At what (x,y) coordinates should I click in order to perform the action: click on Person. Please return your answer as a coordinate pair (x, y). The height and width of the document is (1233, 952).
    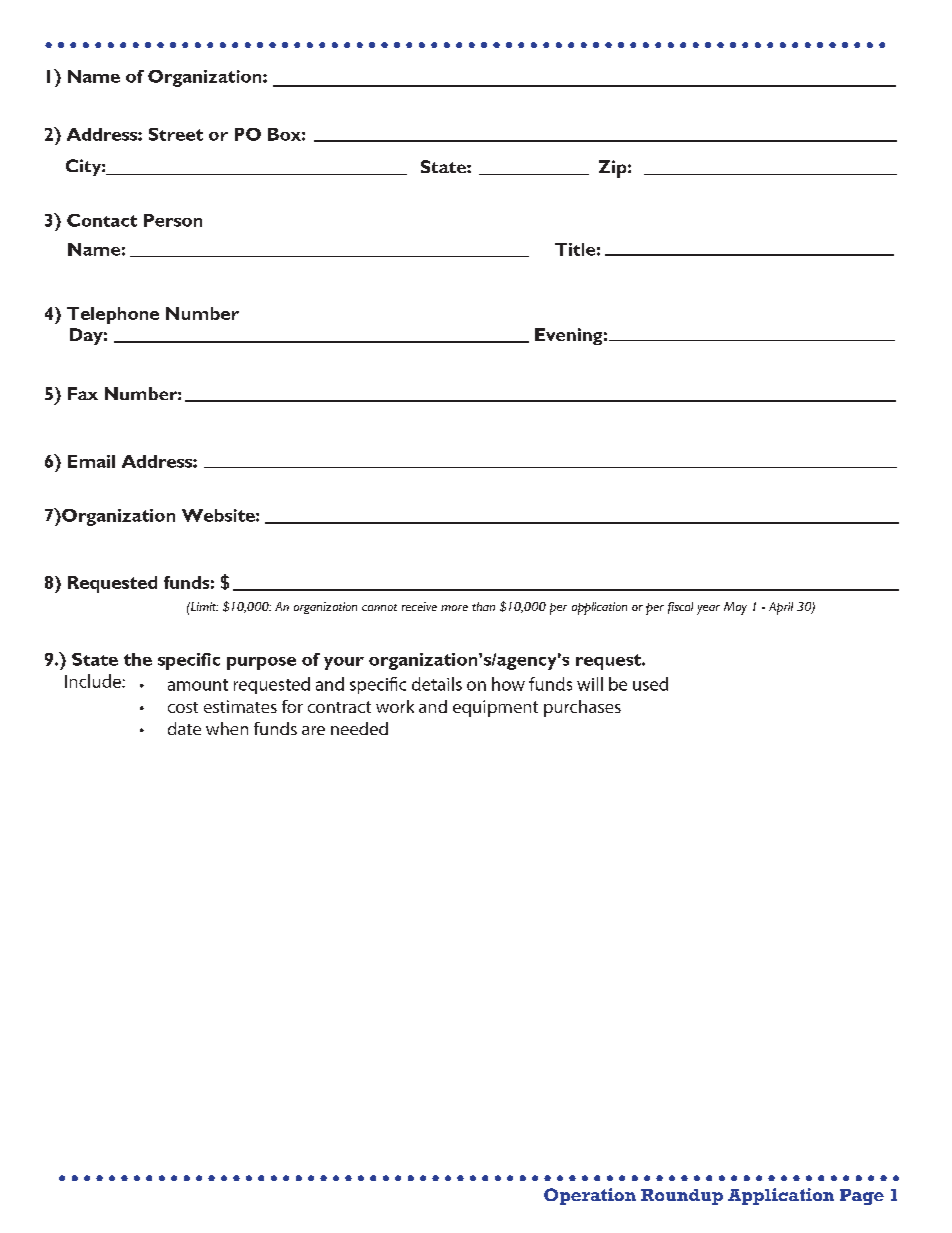
    Looking at the image, I should click on (173, 220).
